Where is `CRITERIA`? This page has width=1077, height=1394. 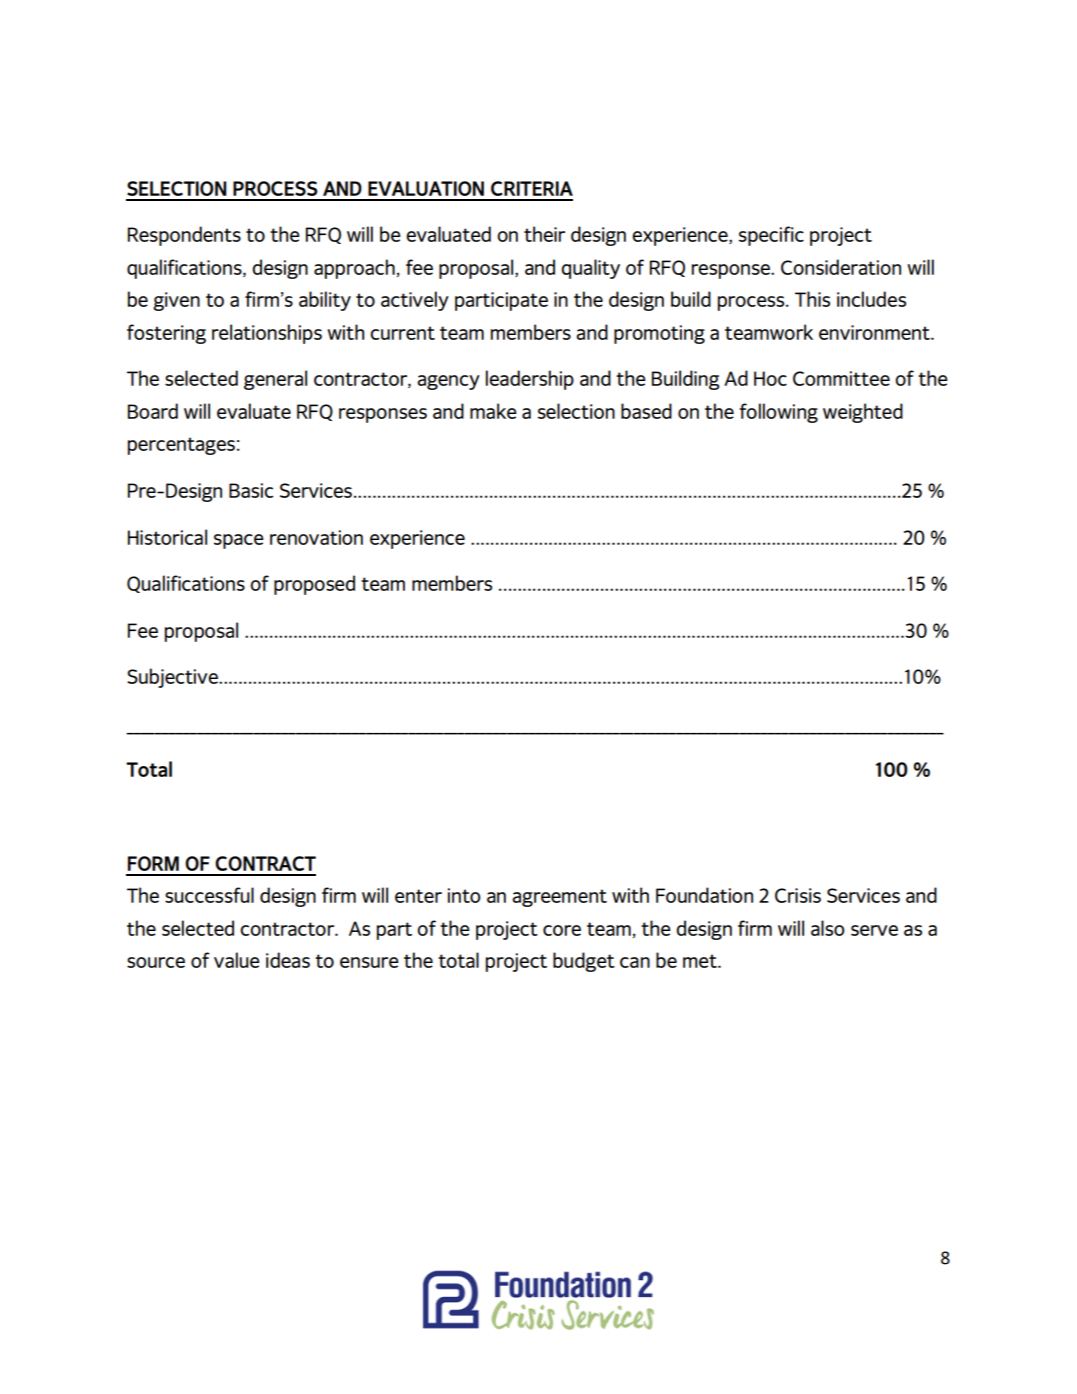 CRITERIA is located at coordinates (532, 188).
